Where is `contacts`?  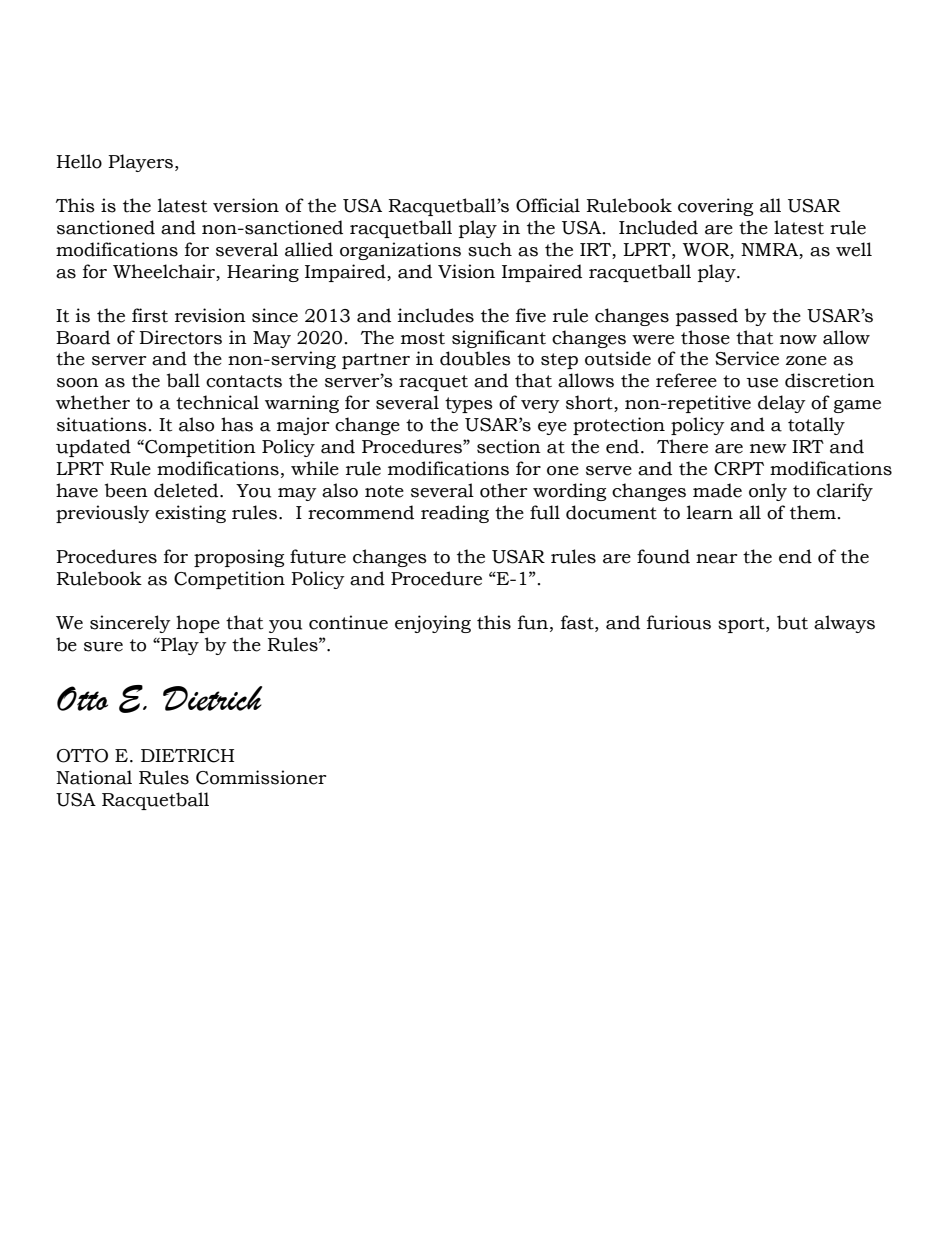
contacts is located at coordinates (244, 381).
